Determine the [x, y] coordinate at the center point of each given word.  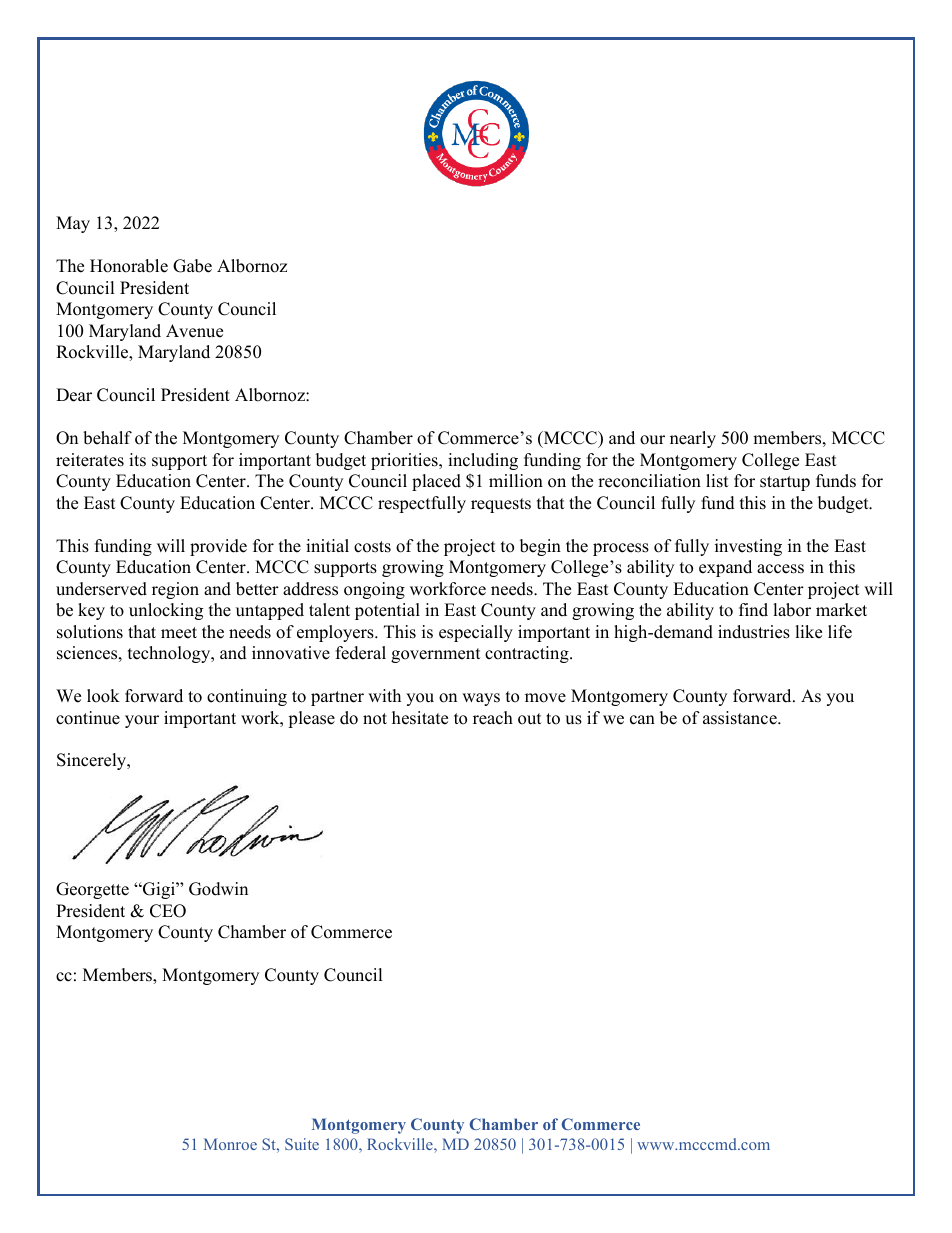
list [717, 481]
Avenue [194, 331]
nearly [693, 439]
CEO [168, 911]
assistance [741, 718]
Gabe [192, 266]
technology [170, 654]
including [483, 461]
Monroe [230, 1144]
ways [481, 699]
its [137, 460]
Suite [302, 1144]
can [642, 720]
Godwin [218, 889]
